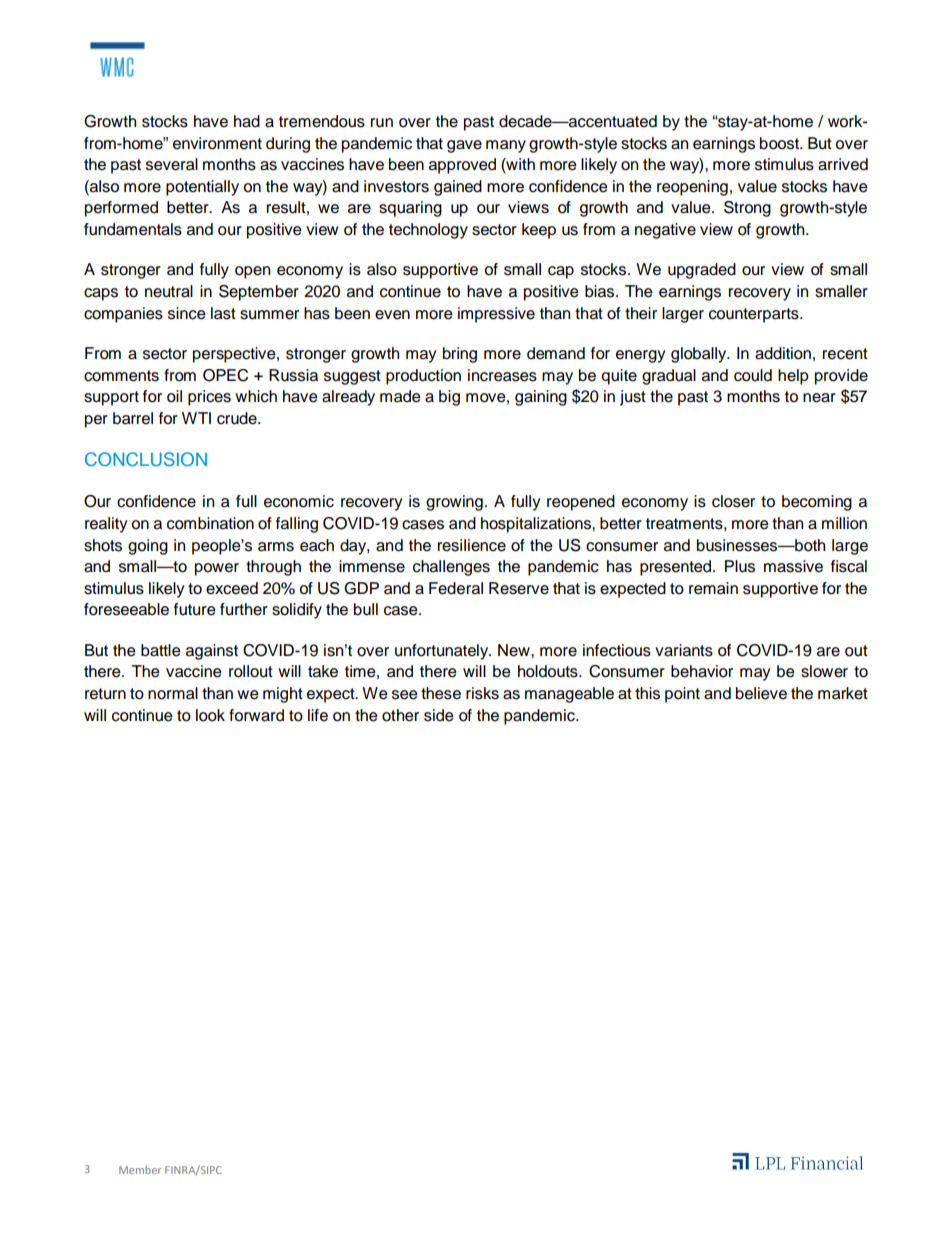 Image resolution: width=952 pixels, height=1233 pixels. I want to click on believe, so click(761, 693).
